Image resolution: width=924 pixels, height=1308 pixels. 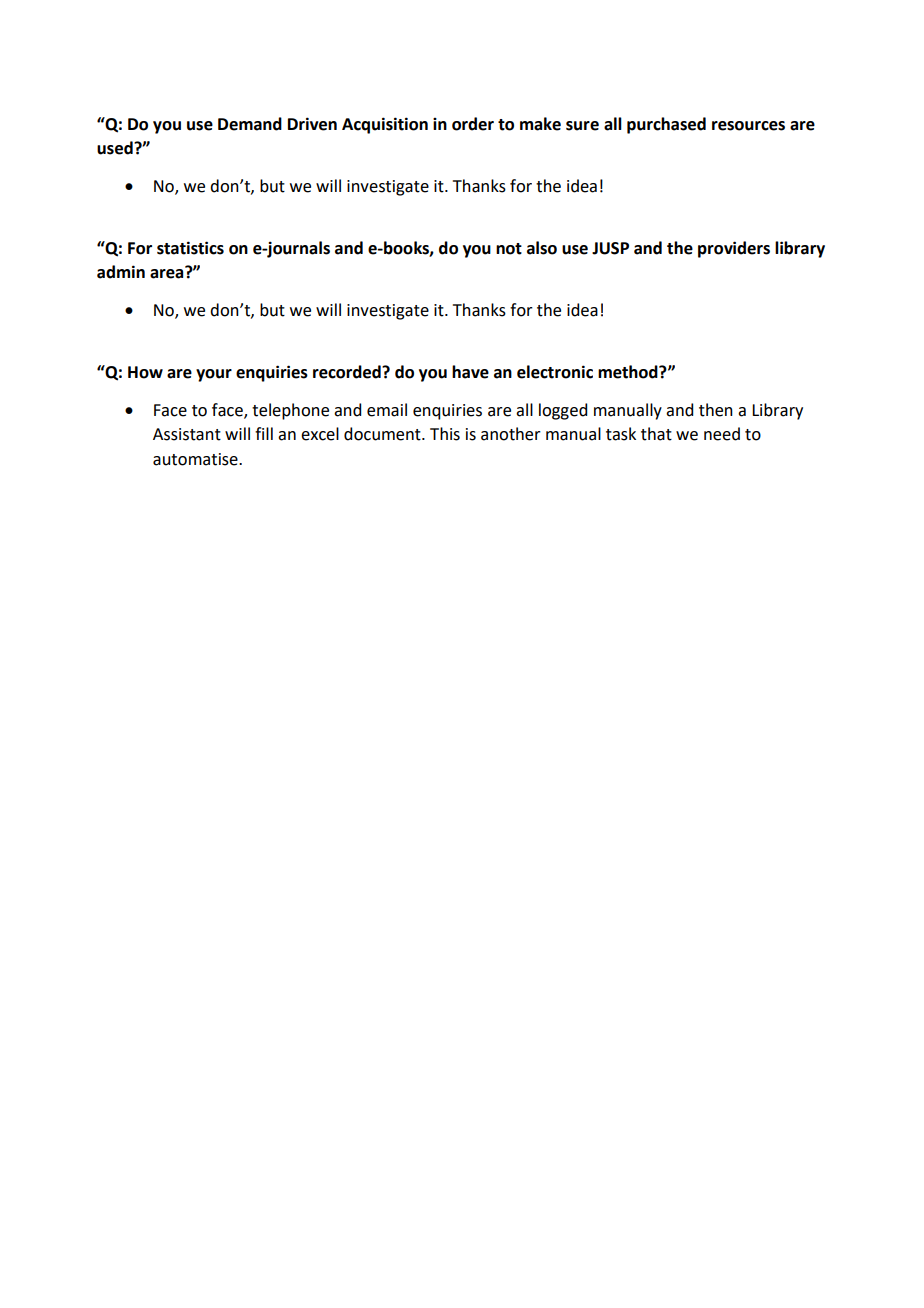 I want to click on How, so click(x=145, y=372).
